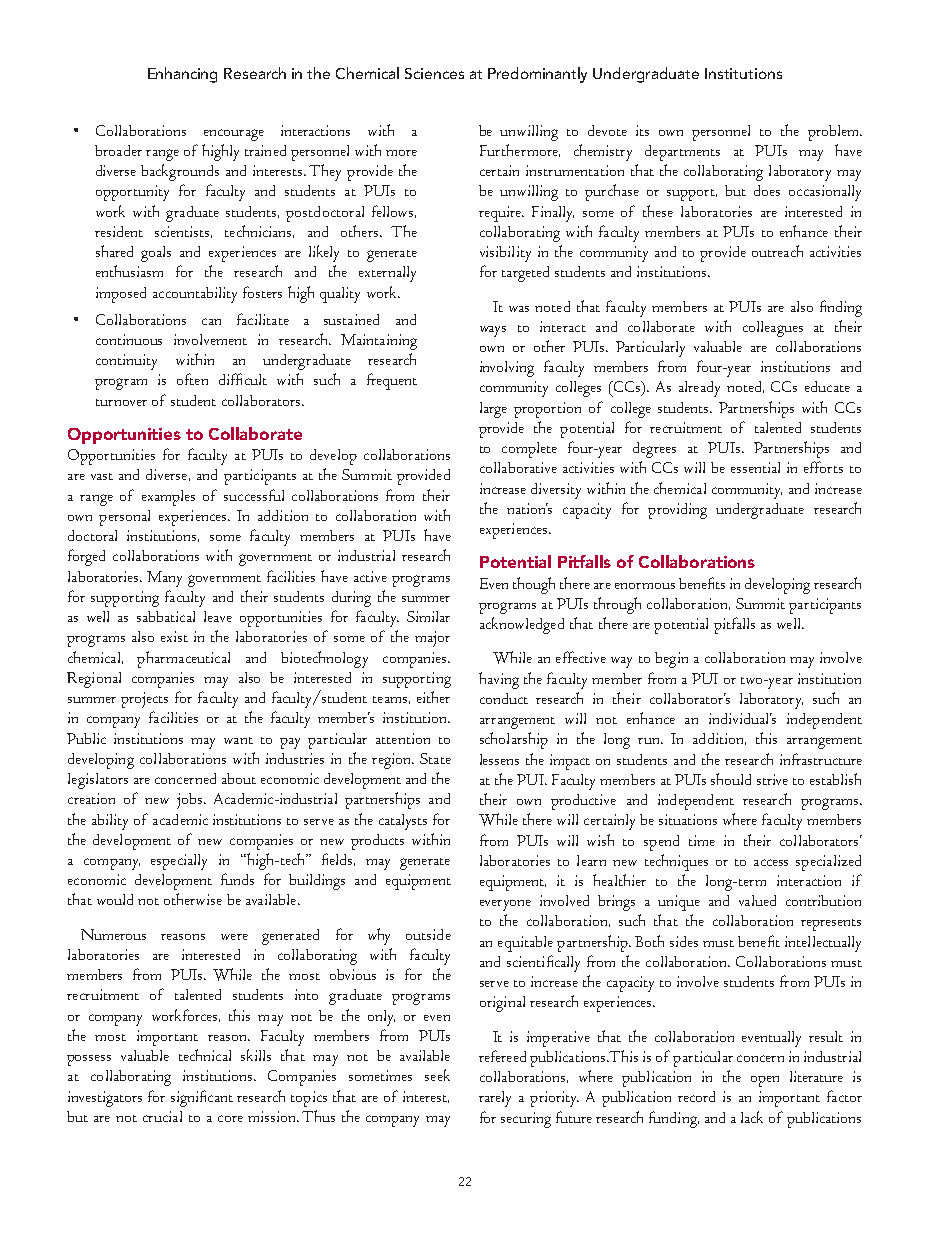  What do you see at coordinates (403, 822) in the screenshot?
I see `catalysts` at bounding box center [403, 822].
